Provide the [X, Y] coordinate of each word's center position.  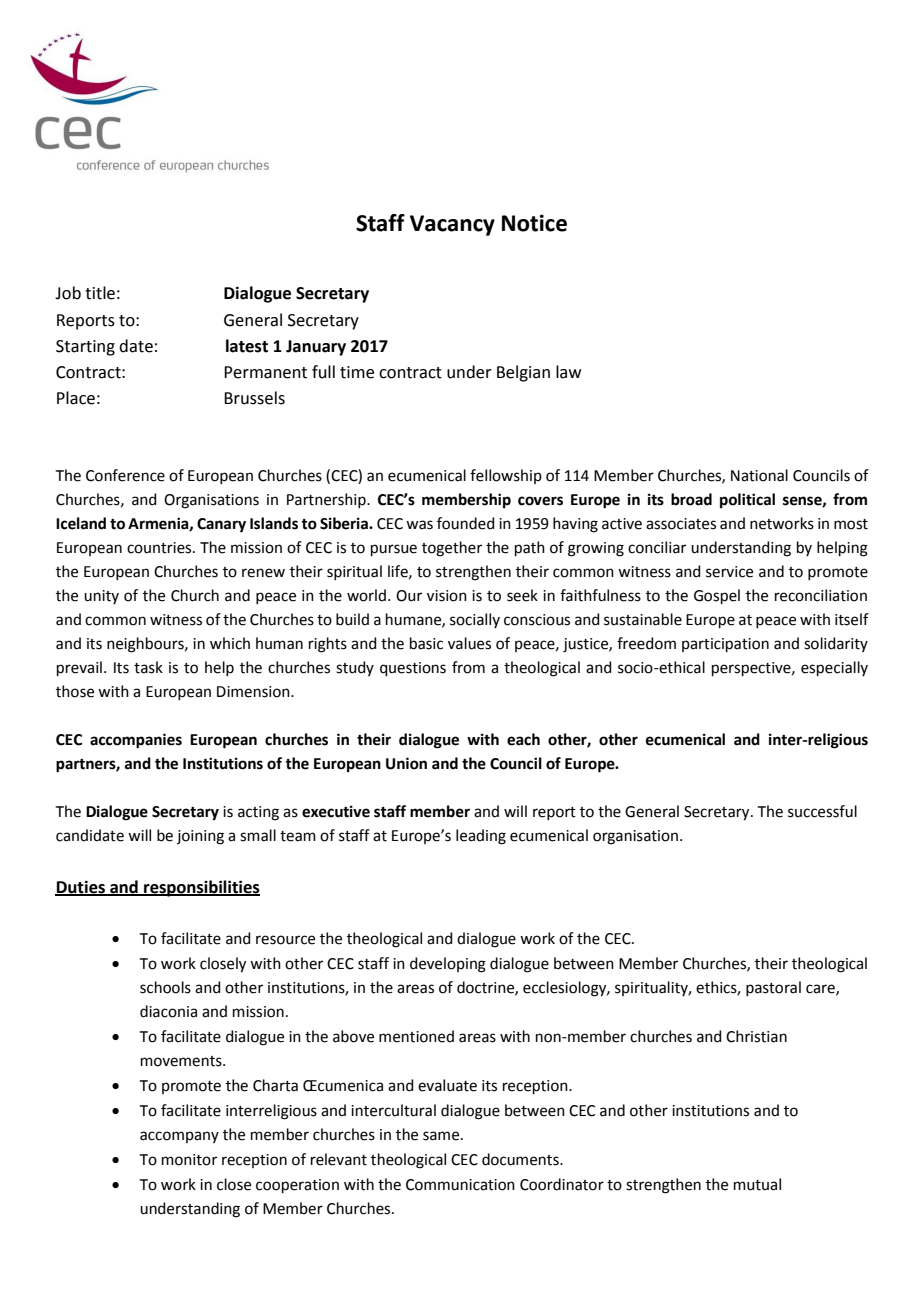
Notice [534, 223]
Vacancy [452, 225]
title [100, 293]
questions [413, 669]
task [148, 667]
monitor [189, 1160]
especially [834, 668]
